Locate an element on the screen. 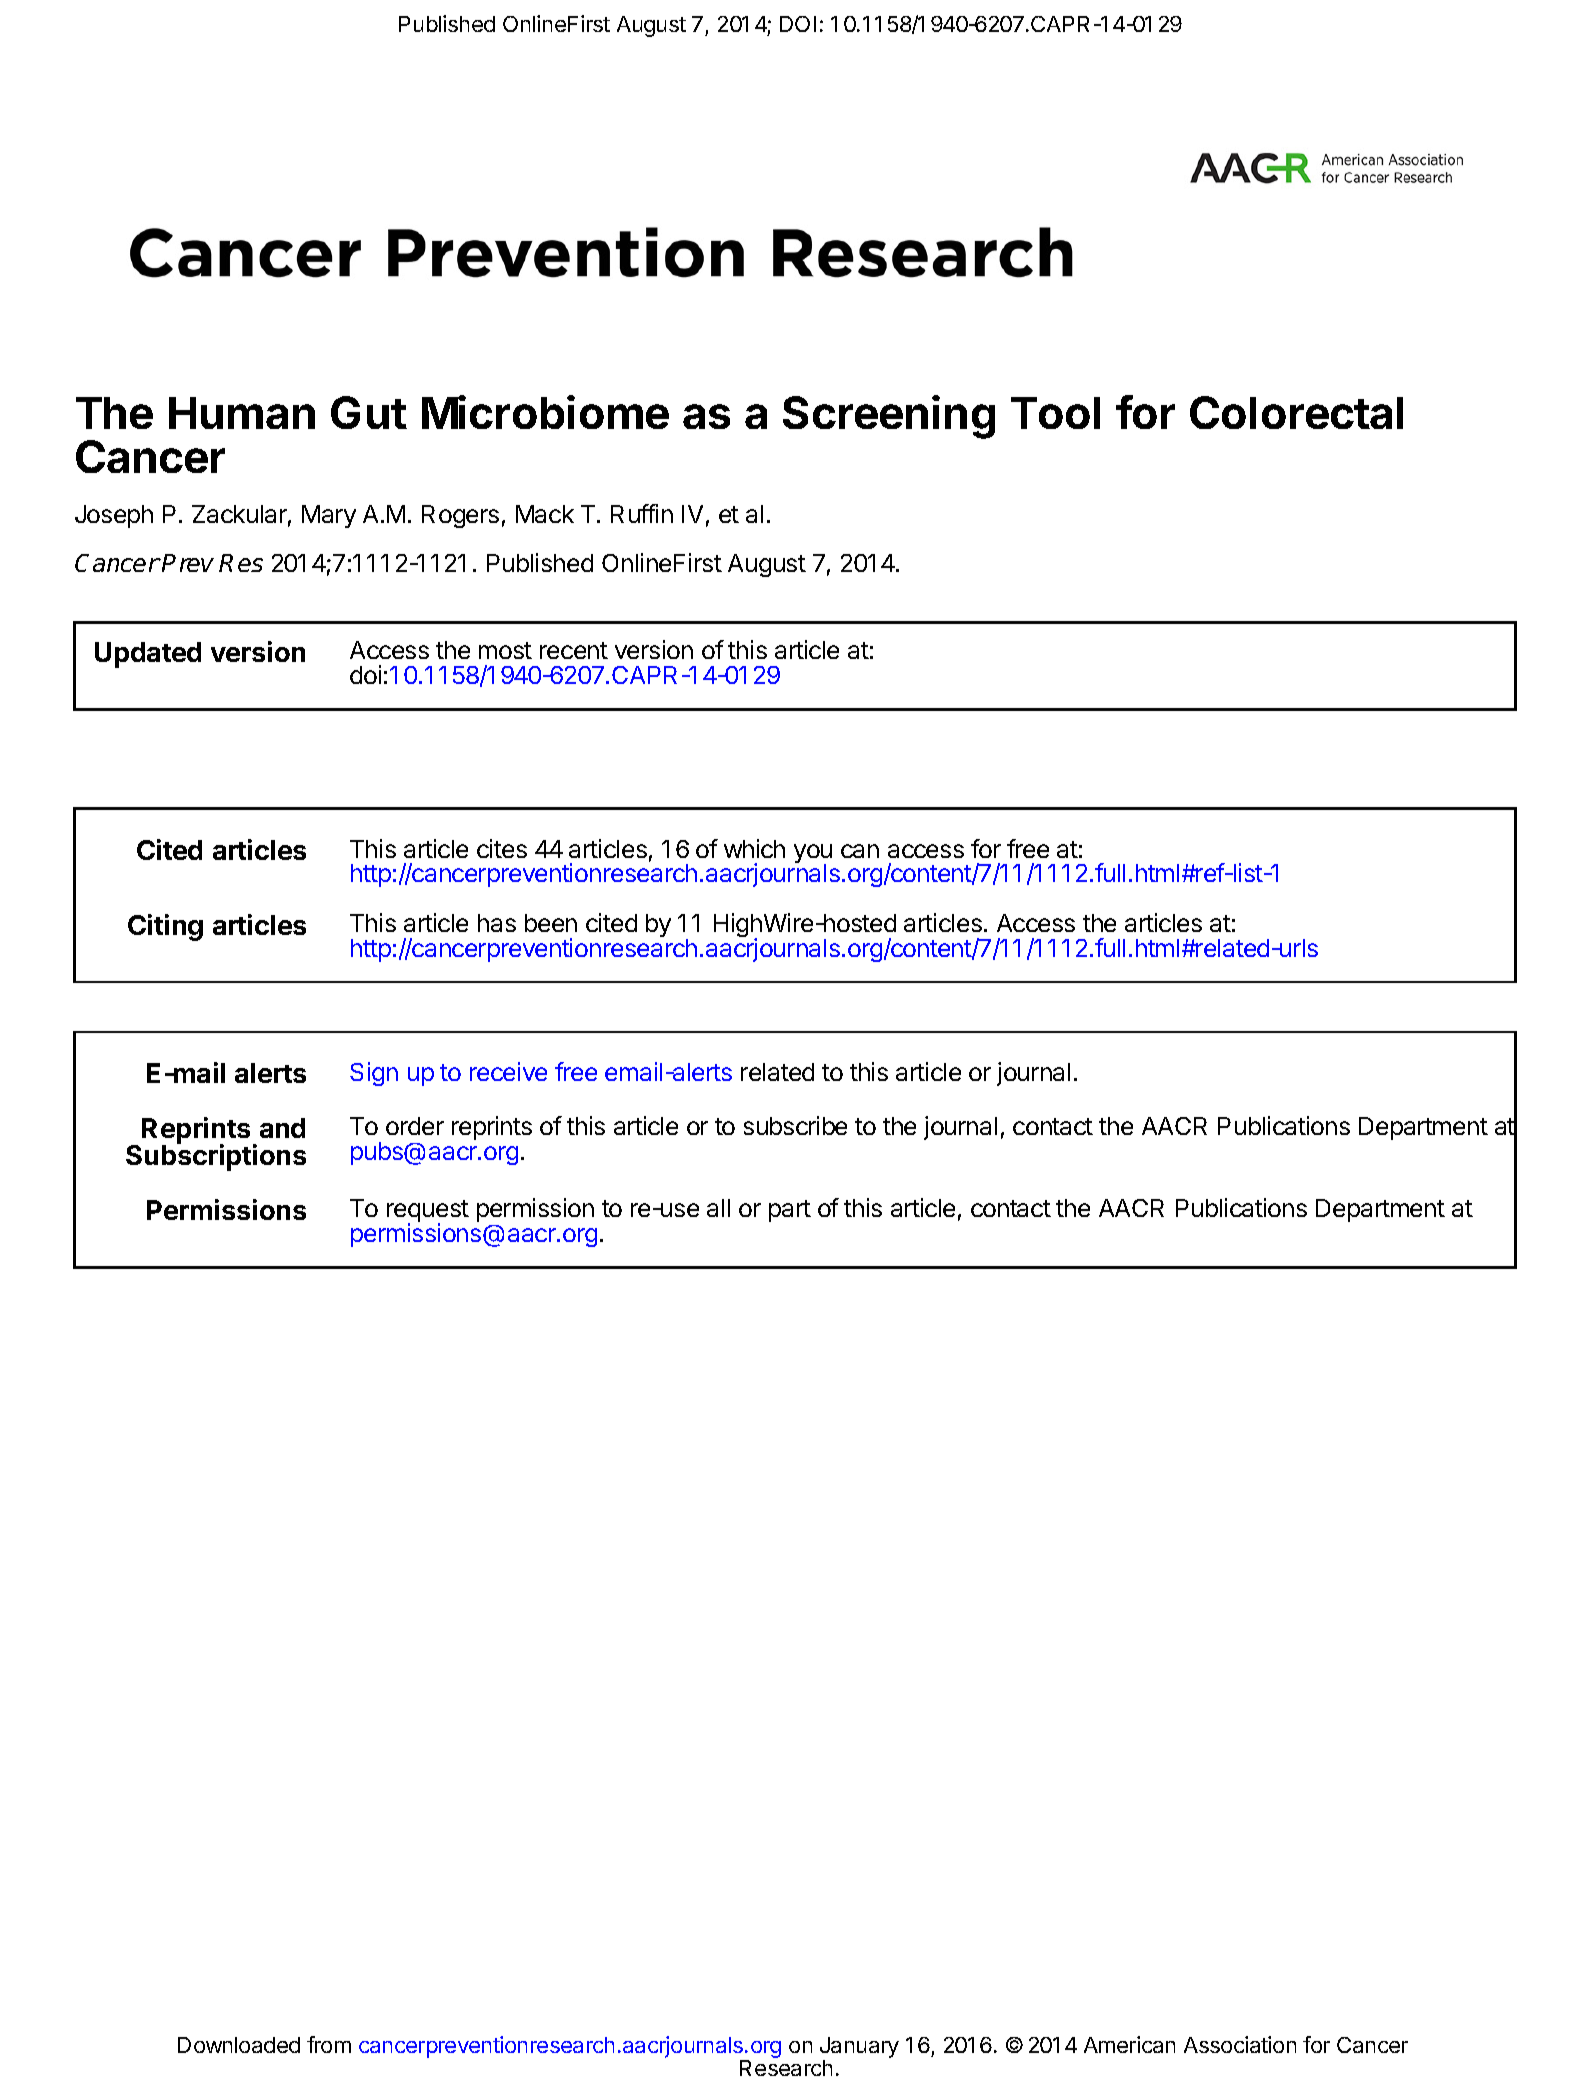  Downloaded is located at coordinates (239, 2045).
